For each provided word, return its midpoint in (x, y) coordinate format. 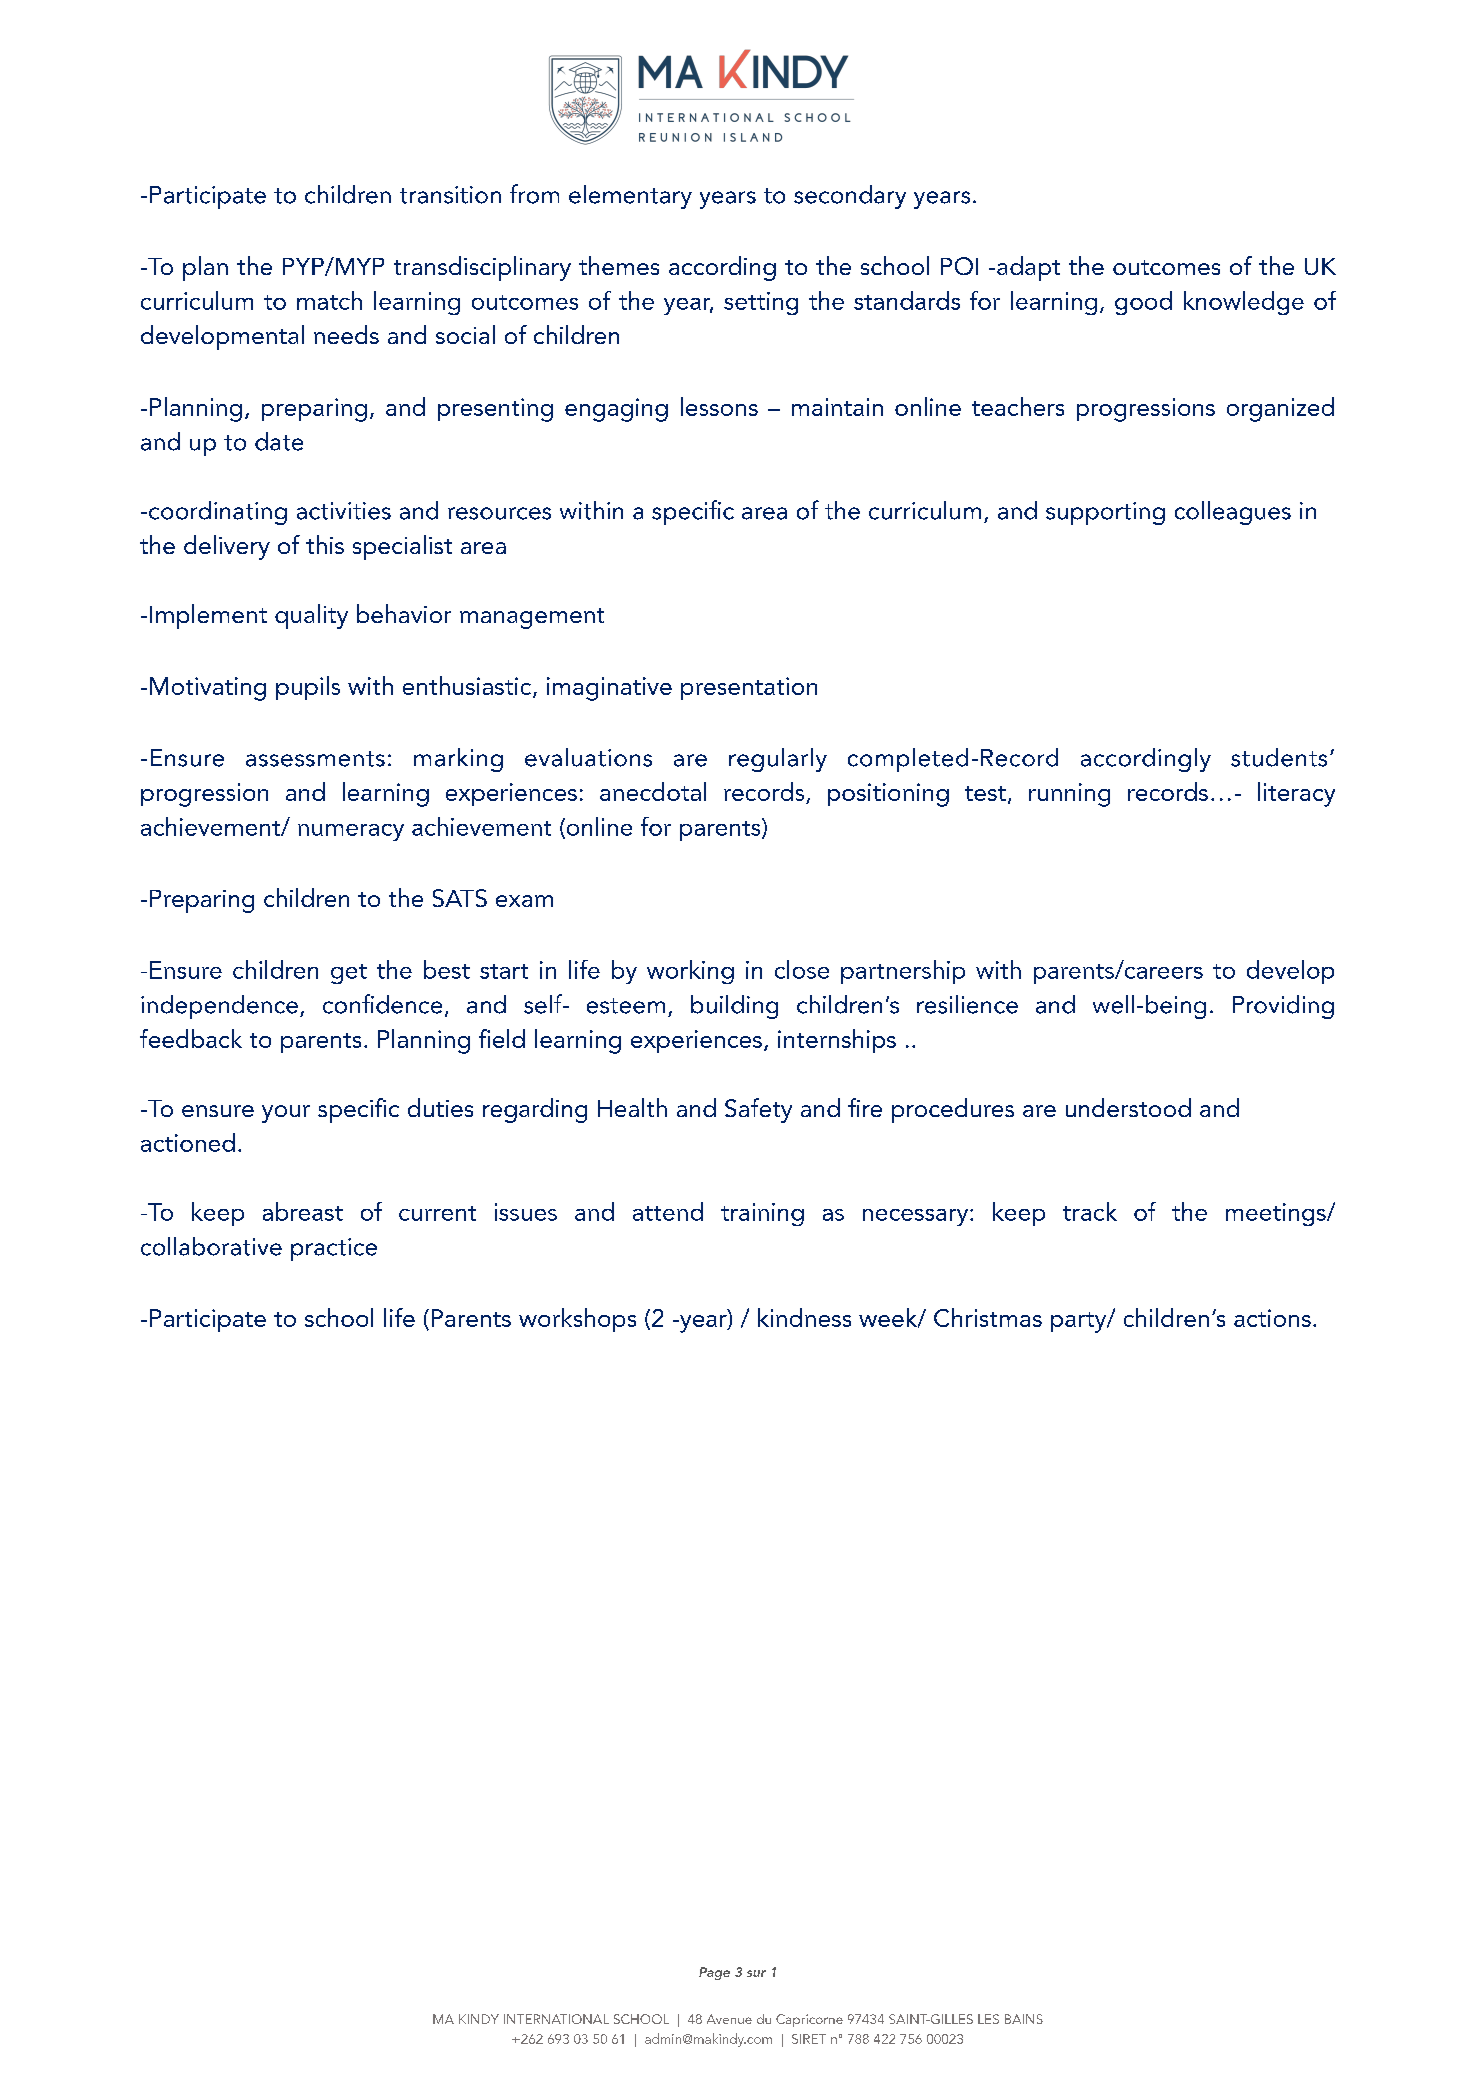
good (1143, 303)
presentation (749, 688)
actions (1272, 1318)
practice (334, 1249)
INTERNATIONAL (556, 2019)
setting (761, 303)
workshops (577, 1320)
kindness (804, 1317)
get (349, 974)
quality (311, 616)
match (329, 300)
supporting (1105, 513)
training (762, 1214)
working (690, 972)
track (1090, 1211)
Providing (1283, 1007)
